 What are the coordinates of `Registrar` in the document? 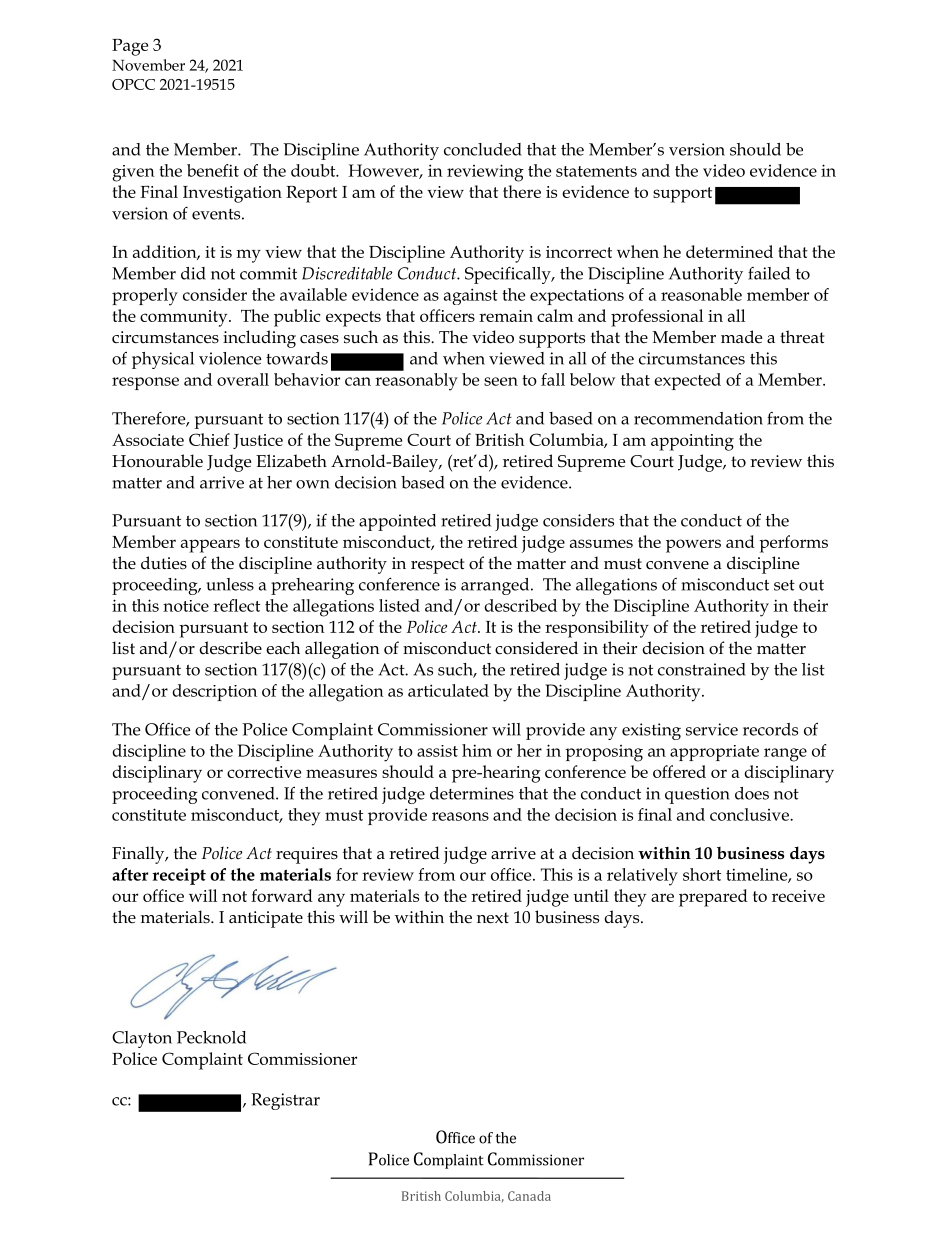 It's located at (285, 1101).
